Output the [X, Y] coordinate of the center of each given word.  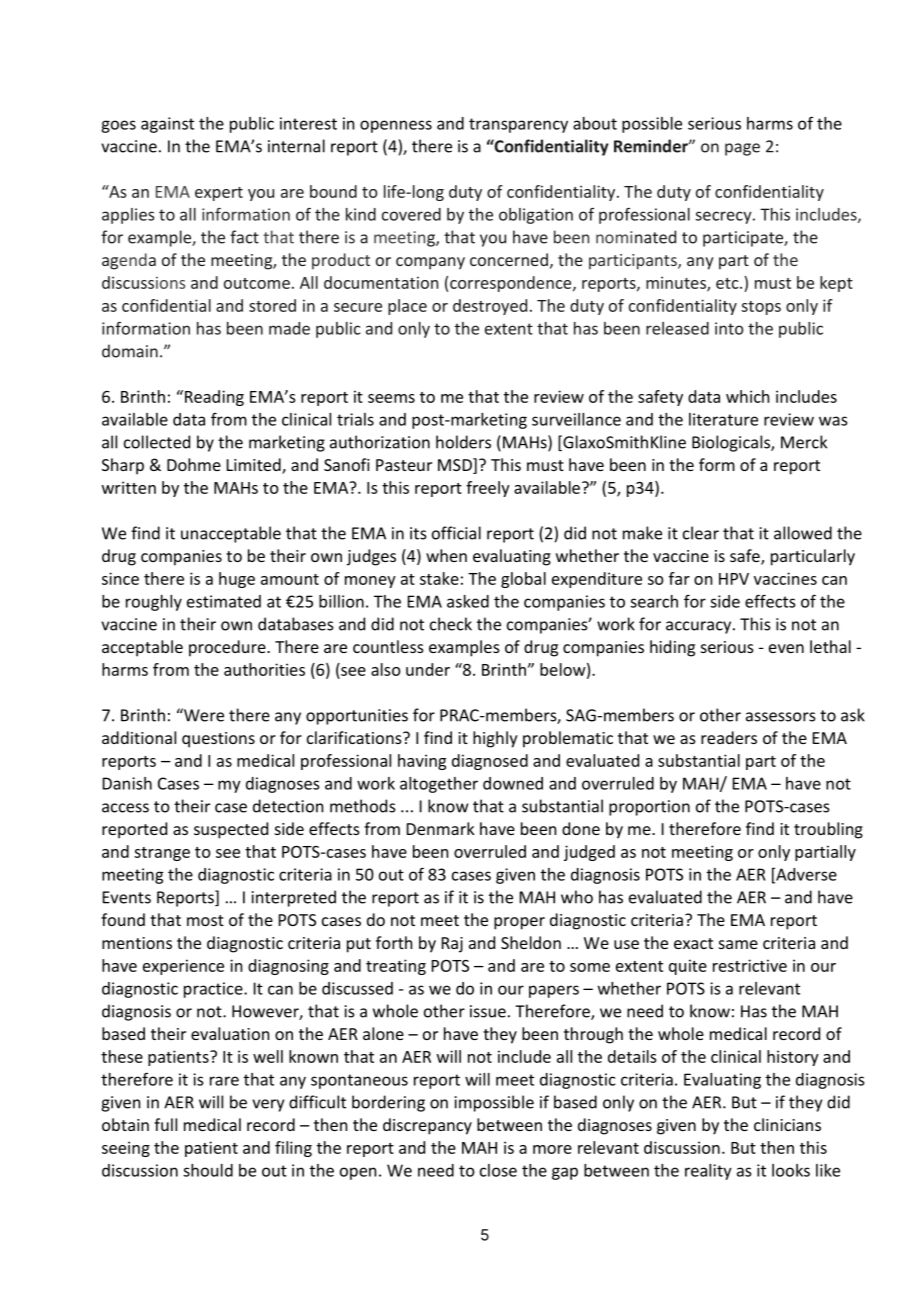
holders [463, 442]
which [747, 396]
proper [519, 923]
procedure [228, 648]
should [208, 1170]
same [738, 944]
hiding [672, 648]
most [205, 920]
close [498, 1170]
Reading [214, 398]
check [451, 624]
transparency [518, 125]
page [742, 149]
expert [219, 194]
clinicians [787, 1124]
